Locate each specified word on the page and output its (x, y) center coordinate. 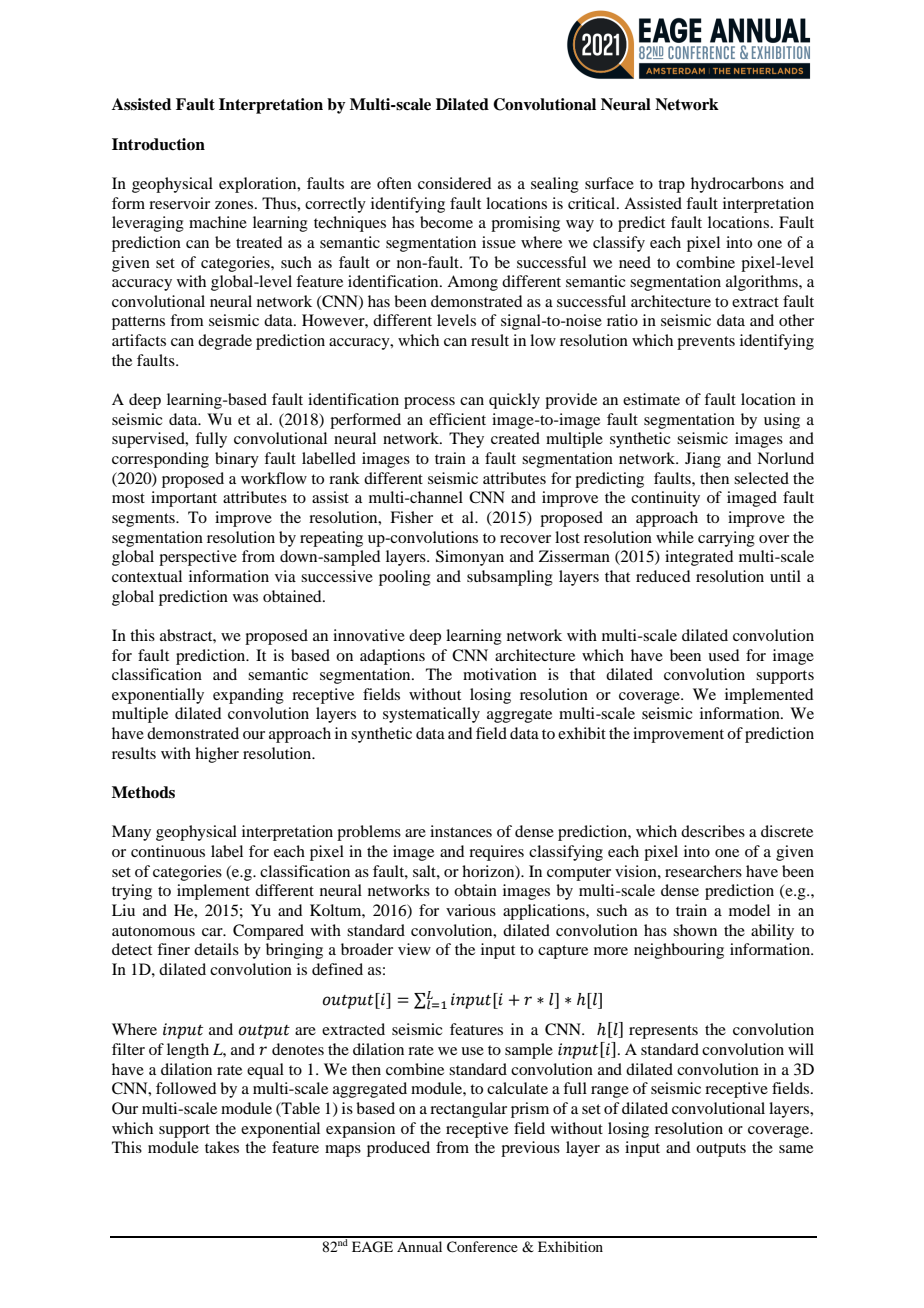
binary (237, 460)
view (414, 949)
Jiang (703, 460)
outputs (721, 1150)
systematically (431, 715)
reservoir (179, 203)
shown (695, 930)
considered (454, 183)
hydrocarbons (737, 185)
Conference (482, 1247)
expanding (248, 696)
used (723, 655)
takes (222, 1147)
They (466, 440)
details (216, 949)
